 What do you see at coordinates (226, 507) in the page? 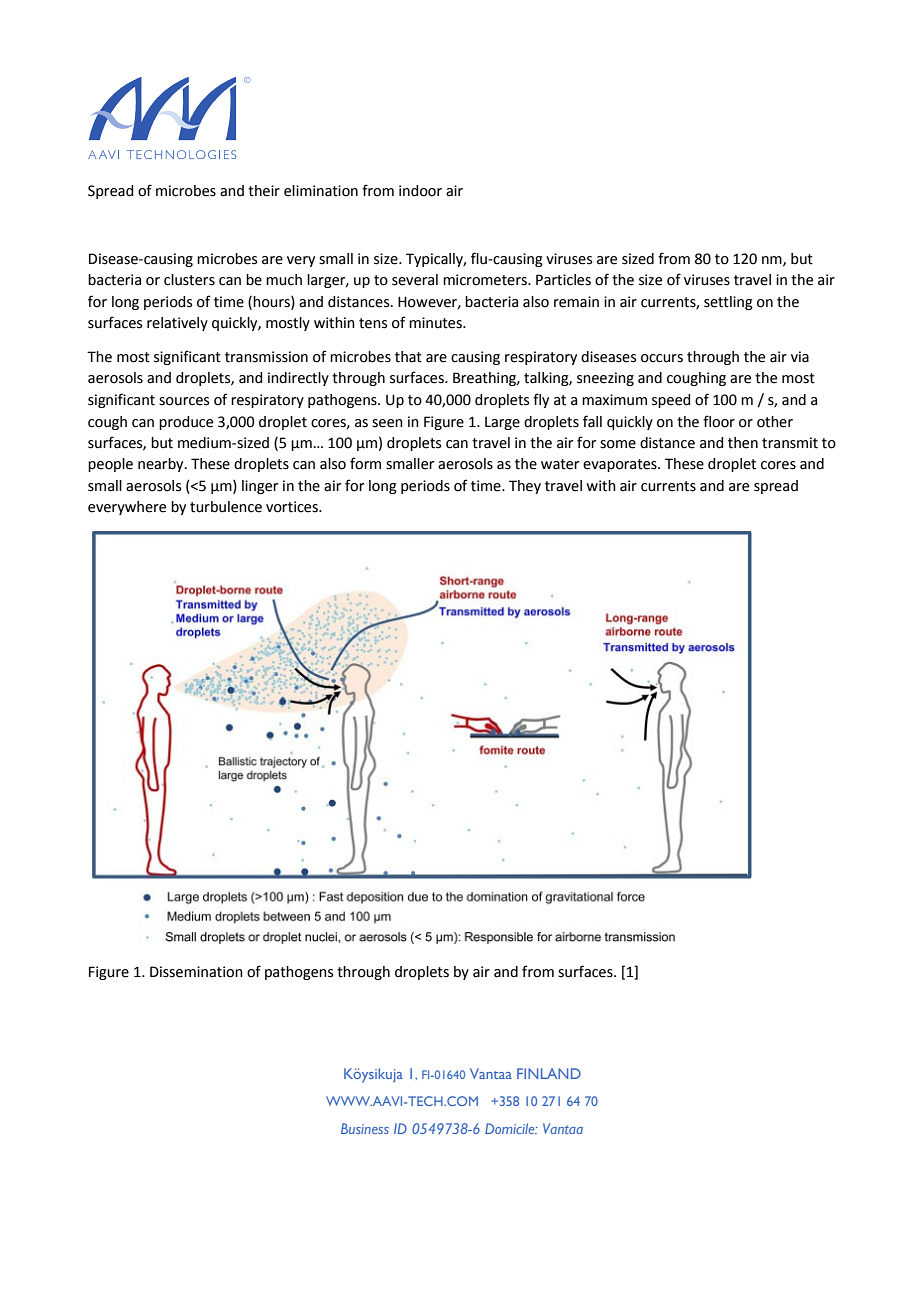
I see `turbulence` at bounding box center [226, 507].
